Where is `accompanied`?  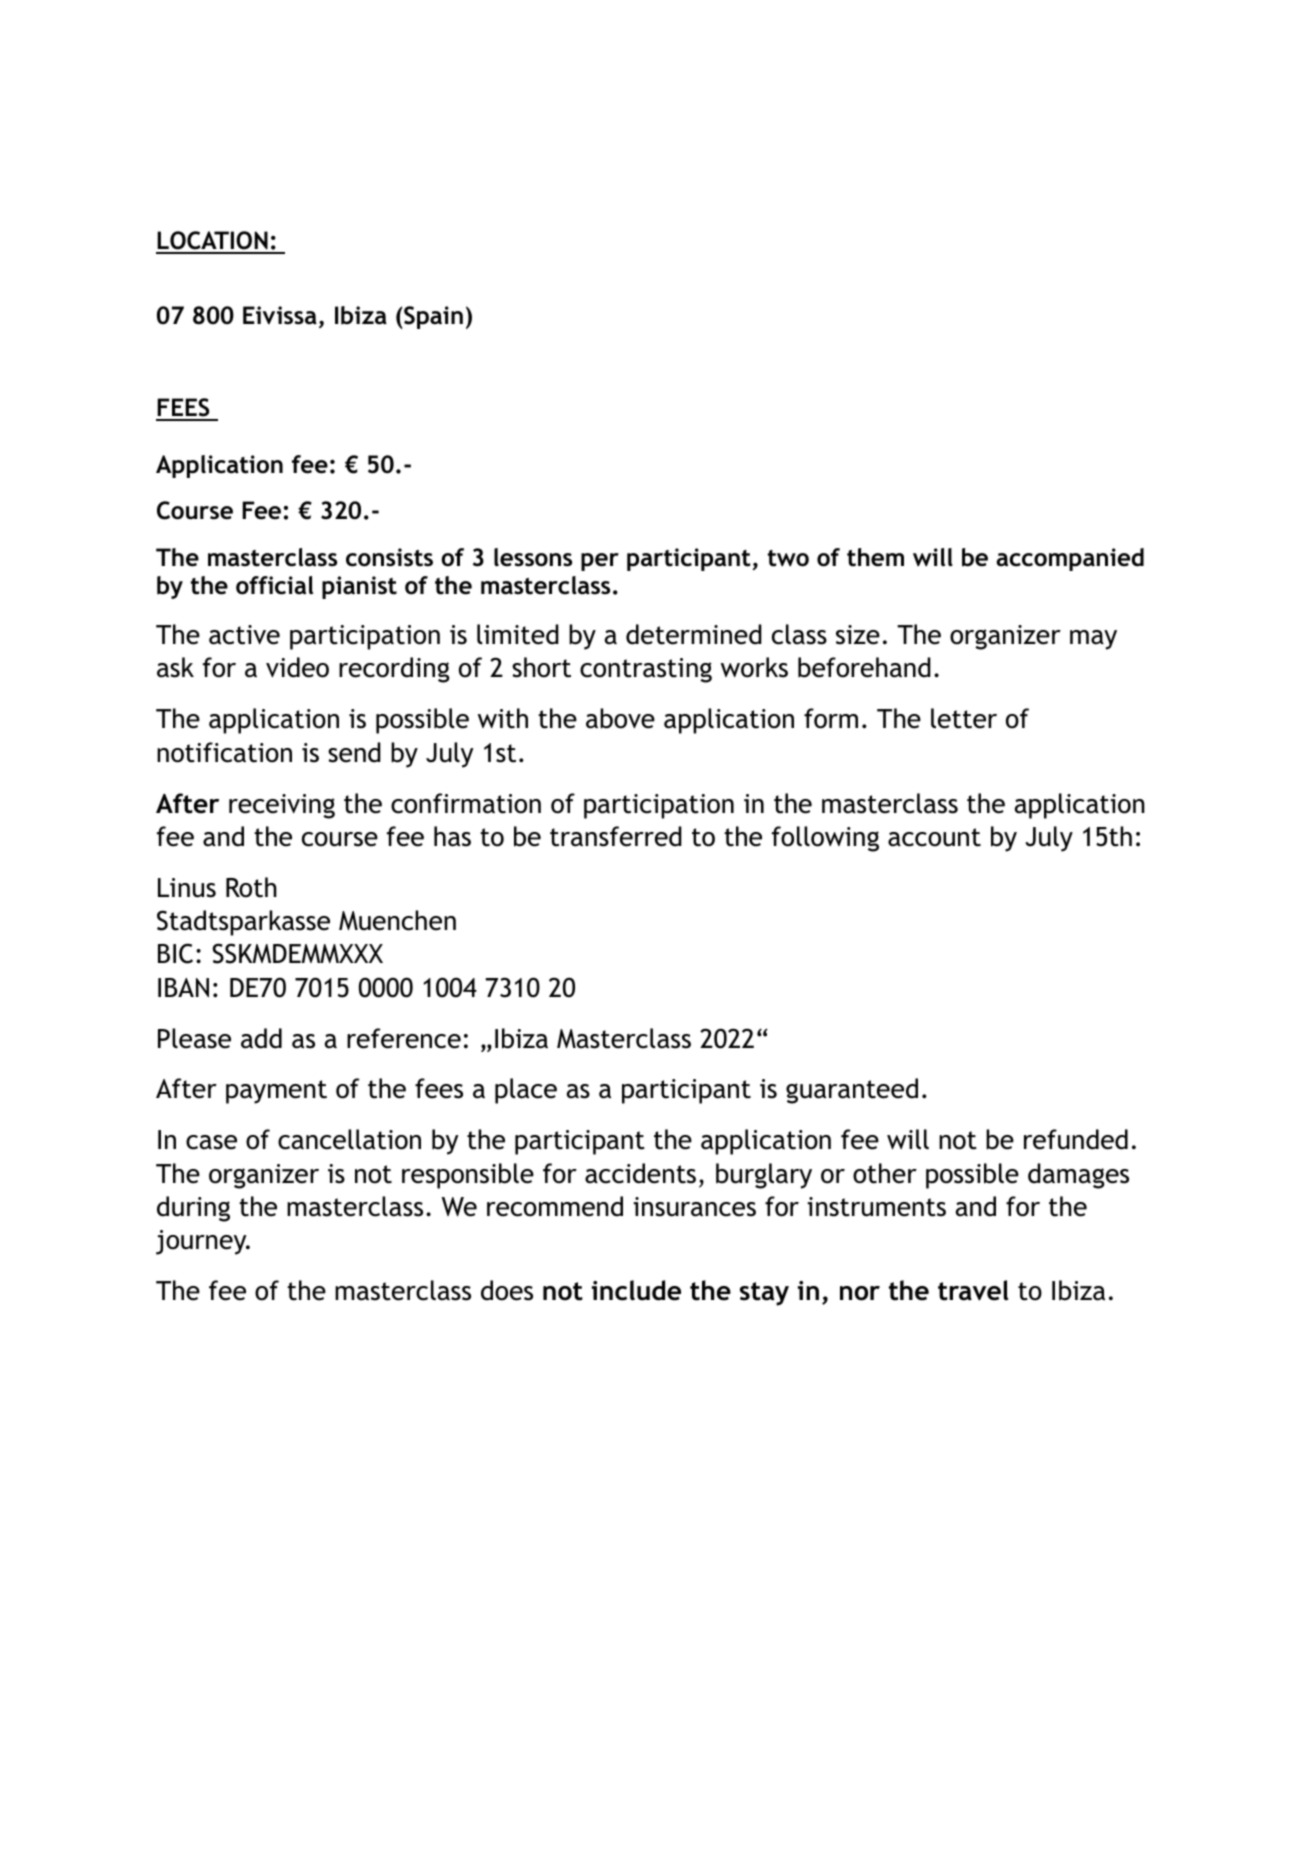
accompanied is located at coordinates (1070, 559).
